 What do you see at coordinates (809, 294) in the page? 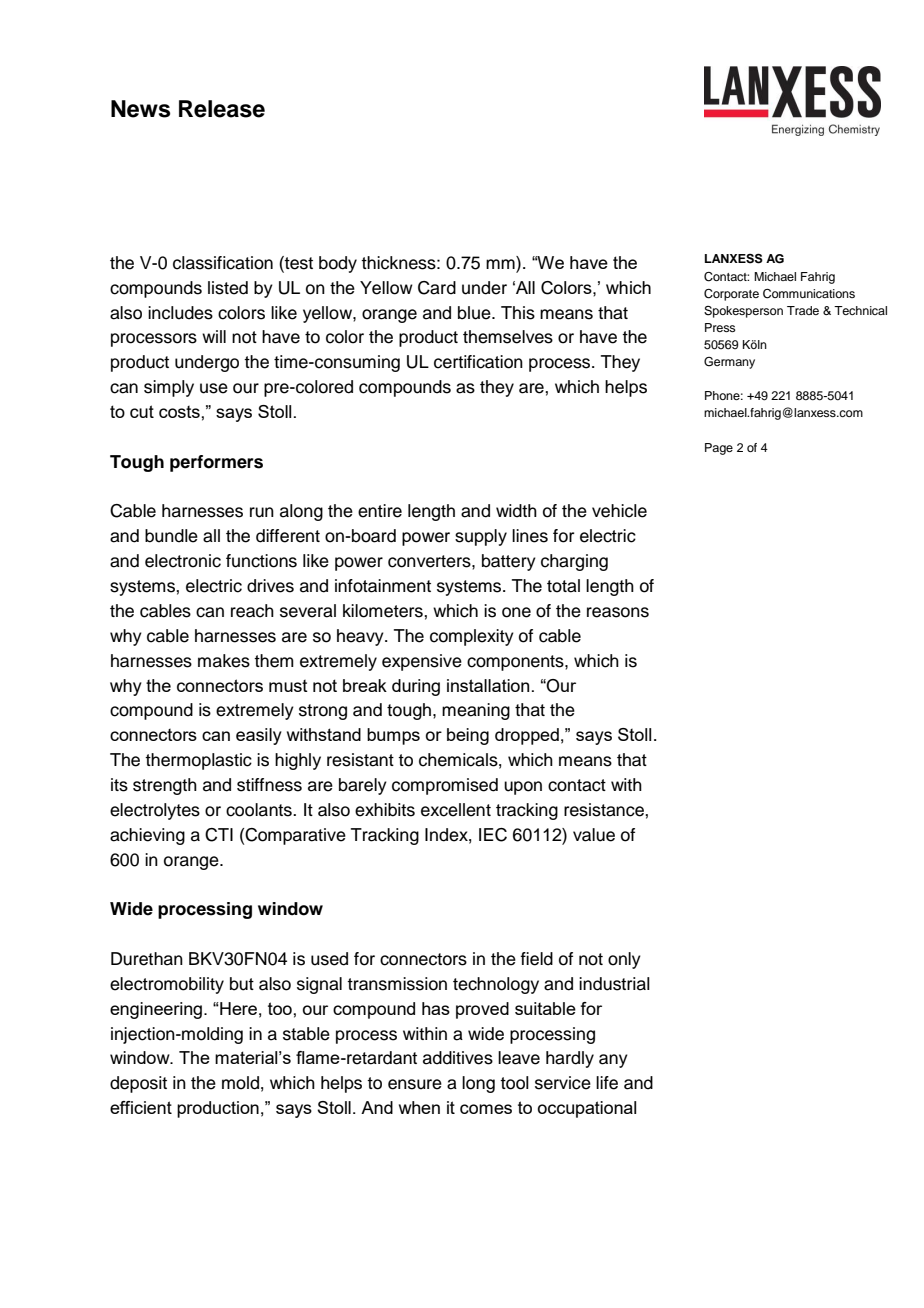
I see `Communications` at bounding box center [809, 294].
